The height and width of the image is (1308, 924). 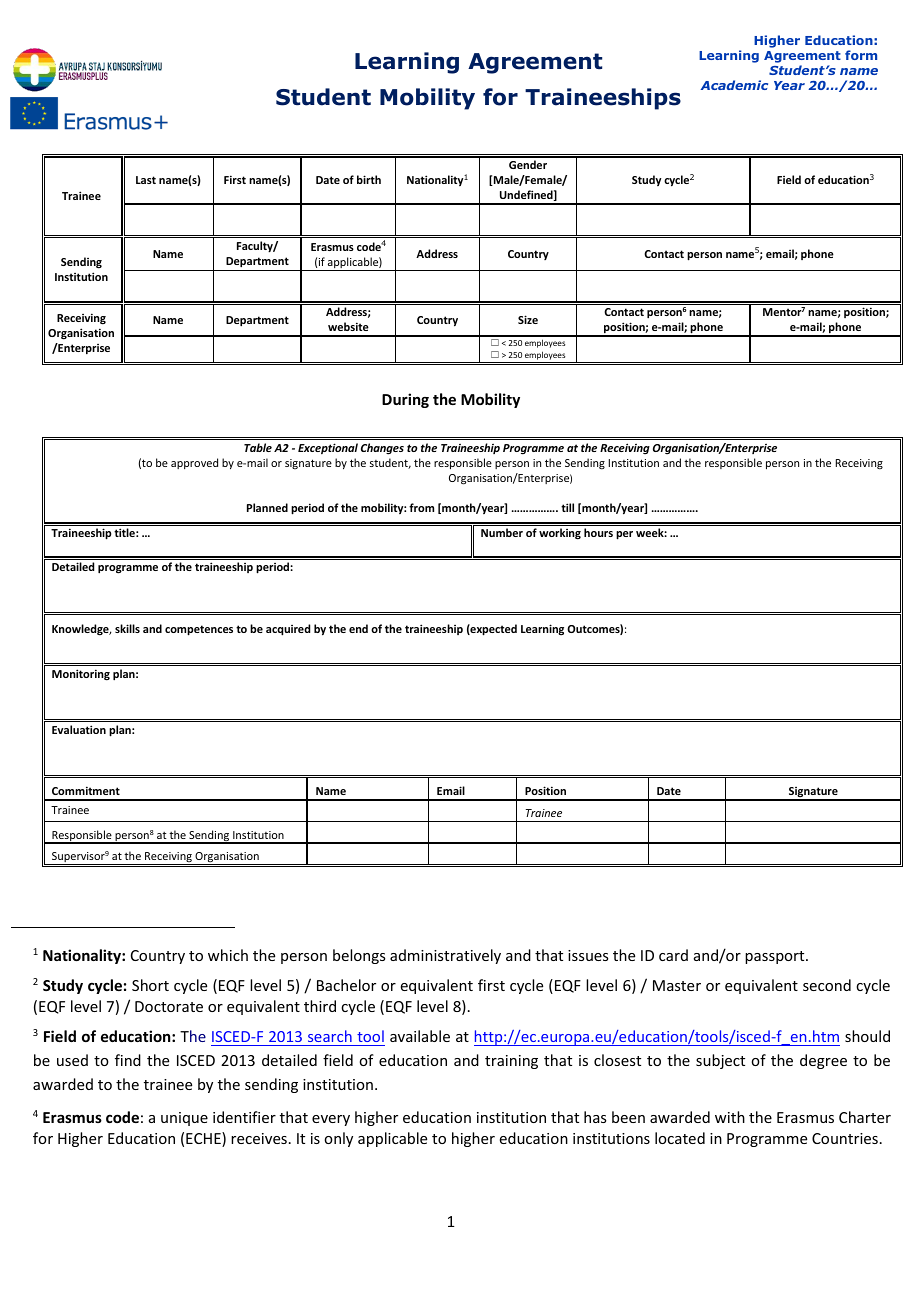 I want to click on Gender, so click(x=528, y=164).
